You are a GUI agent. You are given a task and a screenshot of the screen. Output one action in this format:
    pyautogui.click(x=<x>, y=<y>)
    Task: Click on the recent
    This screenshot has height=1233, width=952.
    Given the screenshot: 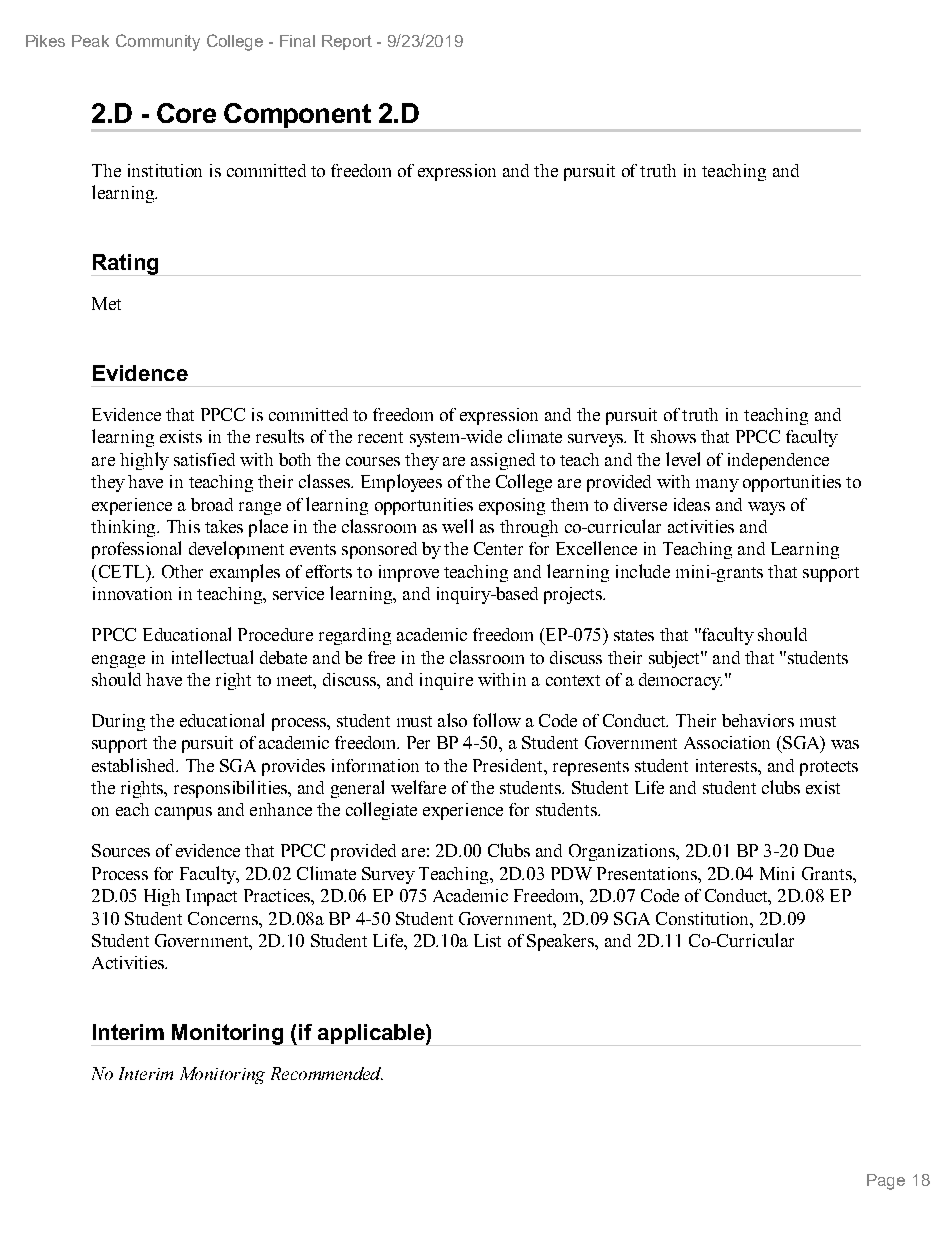 What is the action you would take?
    pyautogui.click(x=380, y=437)
